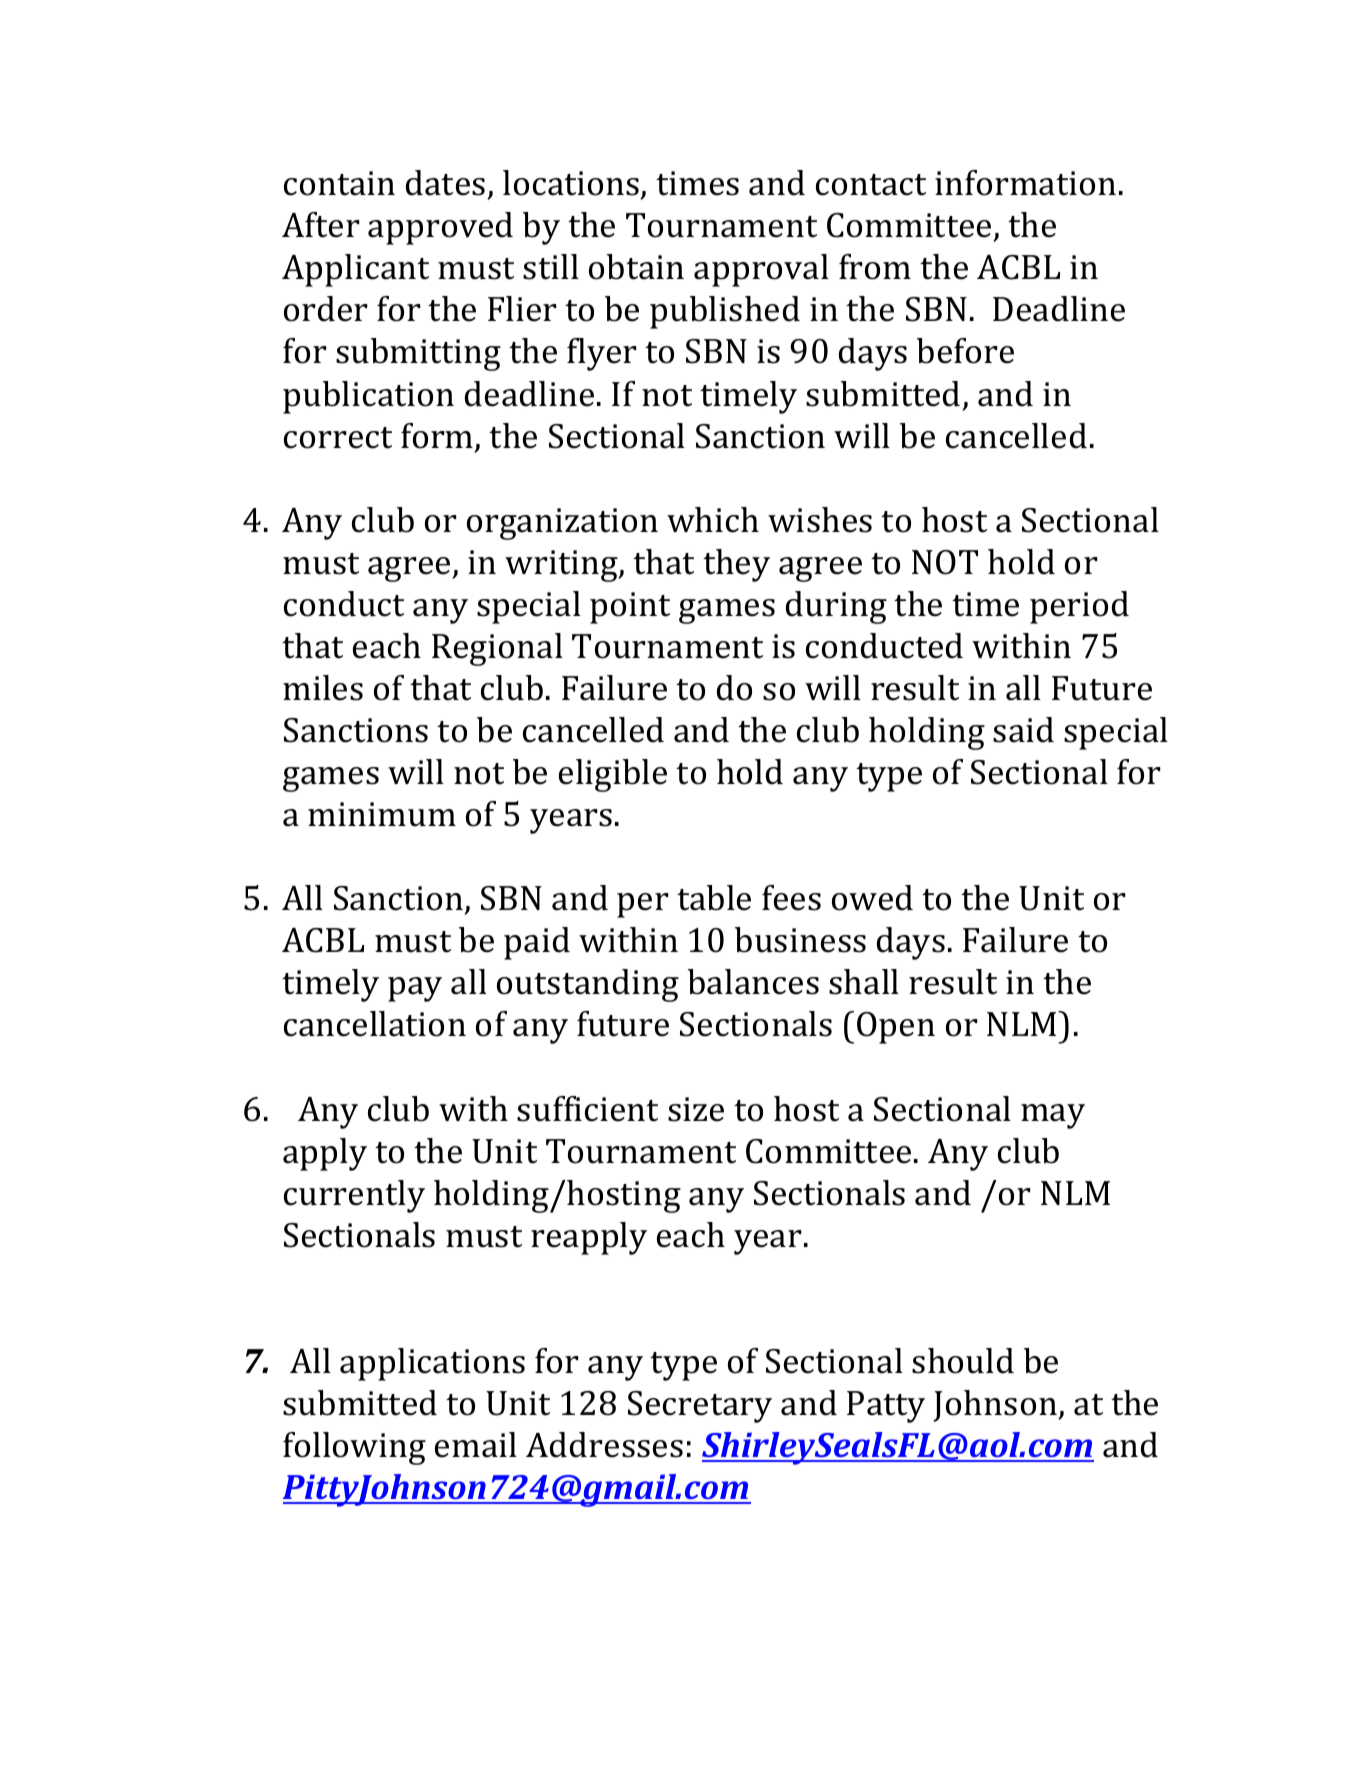 This document has width=1372, height=1776. What do you see at coordinates (432, 1364) in the document?
I see `applications` at bounding box center [432, 1364].
